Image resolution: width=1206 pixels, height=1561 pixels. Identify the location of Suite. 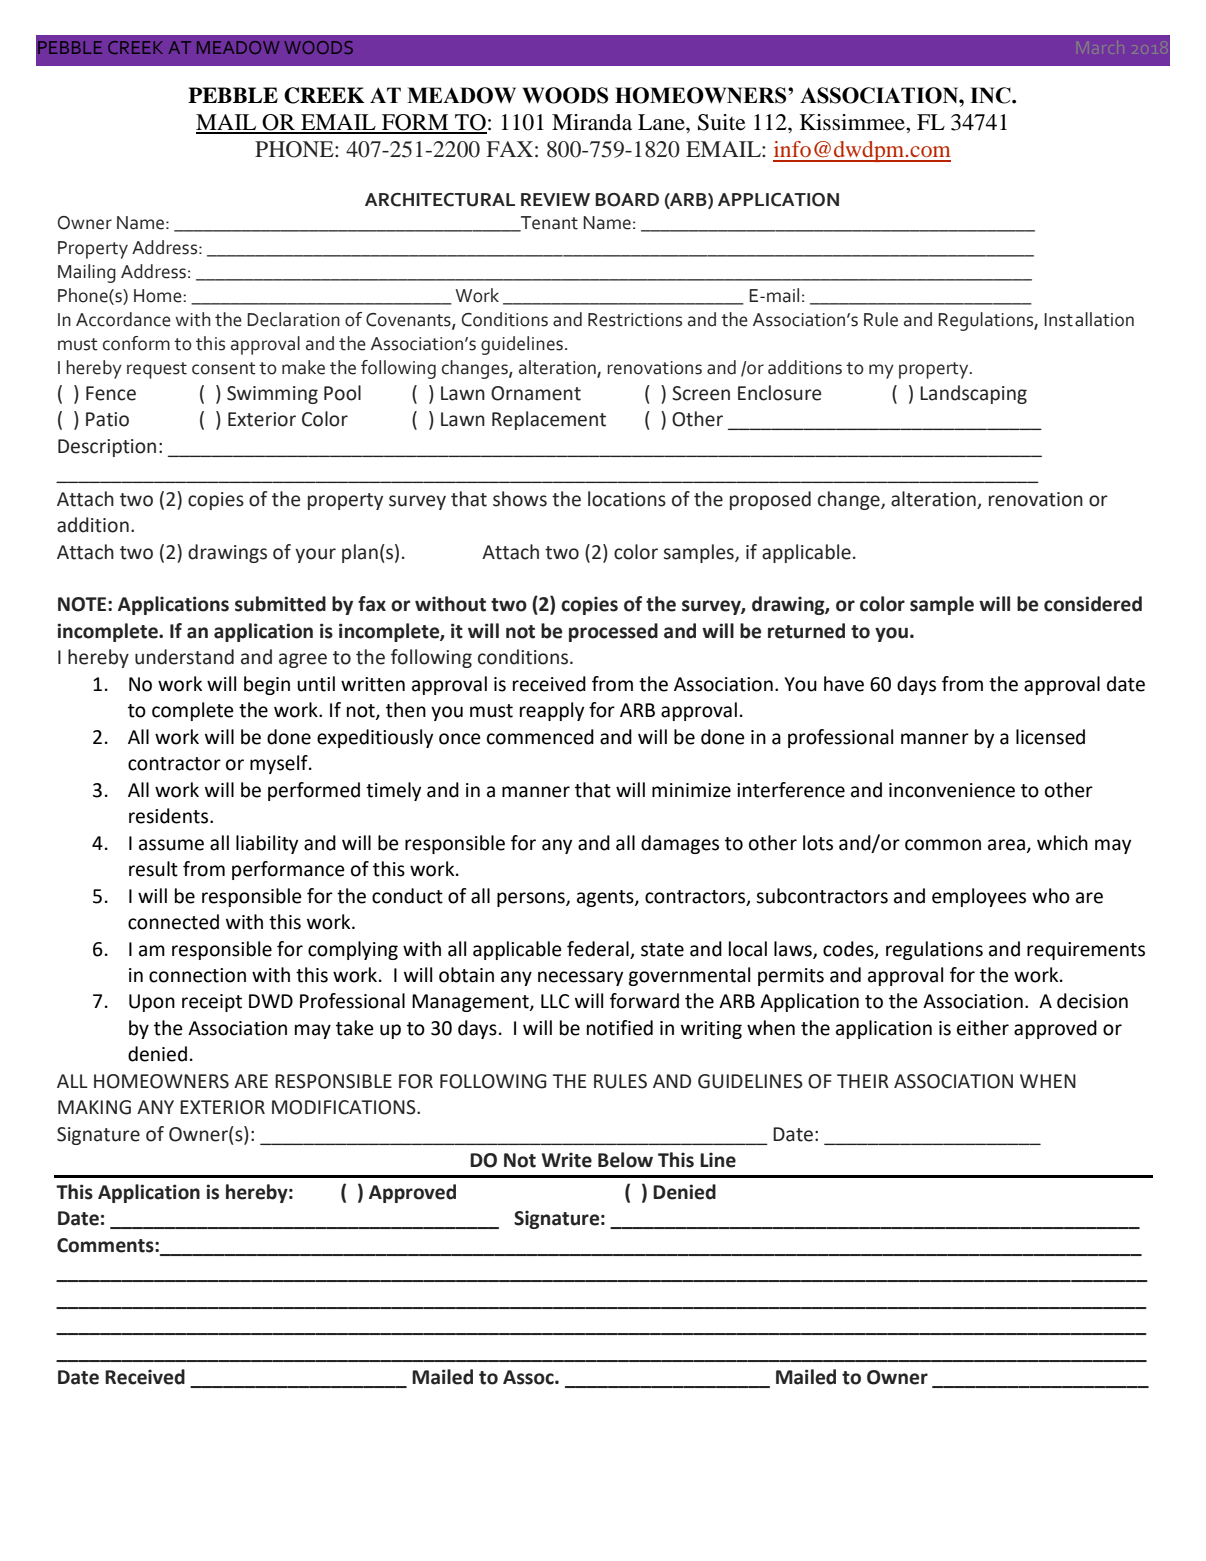
(722, 122).
